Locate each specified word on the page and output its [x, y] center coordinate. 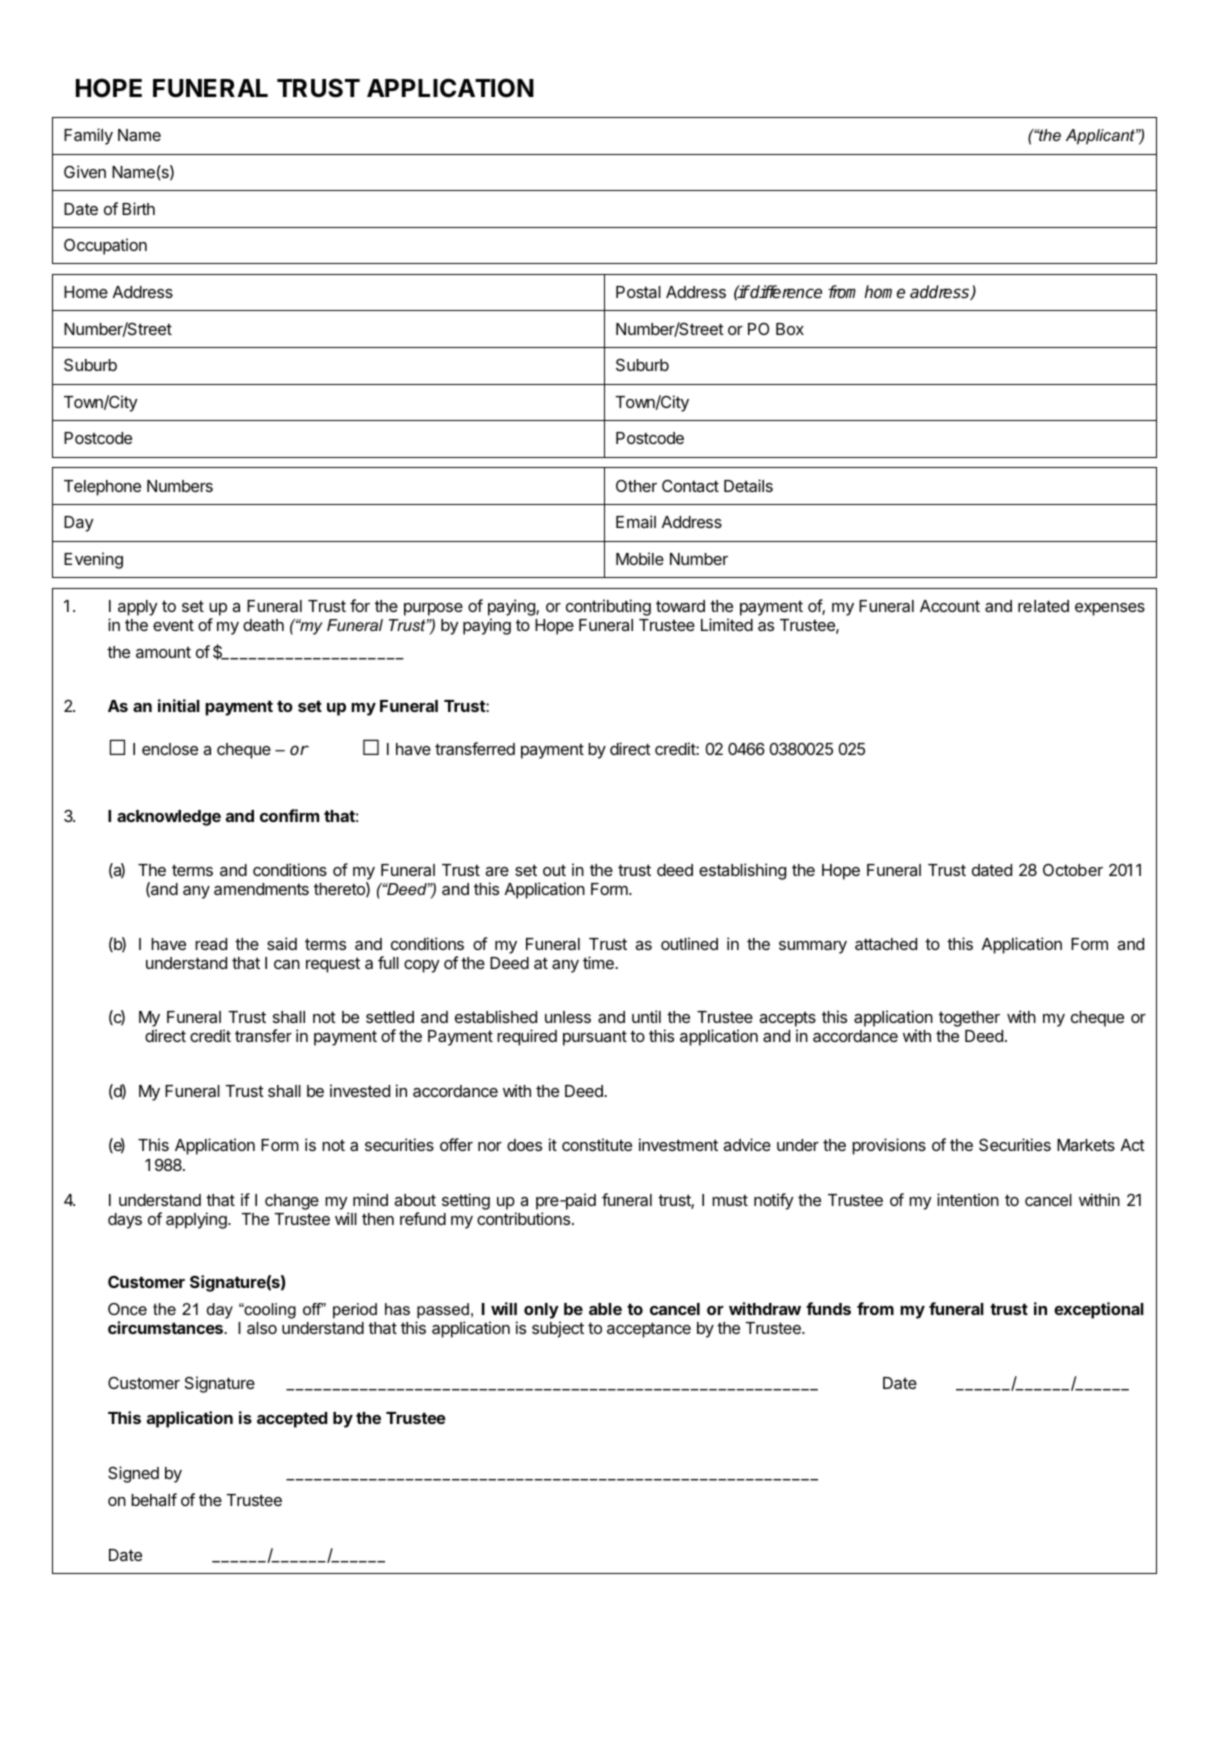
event [173, 625]
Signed [133, 1474]
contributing [608, 607]
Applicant [1101, 137]
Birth [138, 208]
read [211, 944]
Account [950, 606]
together [969, 1019]
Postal [638, 292]
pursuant [595, 1038]
